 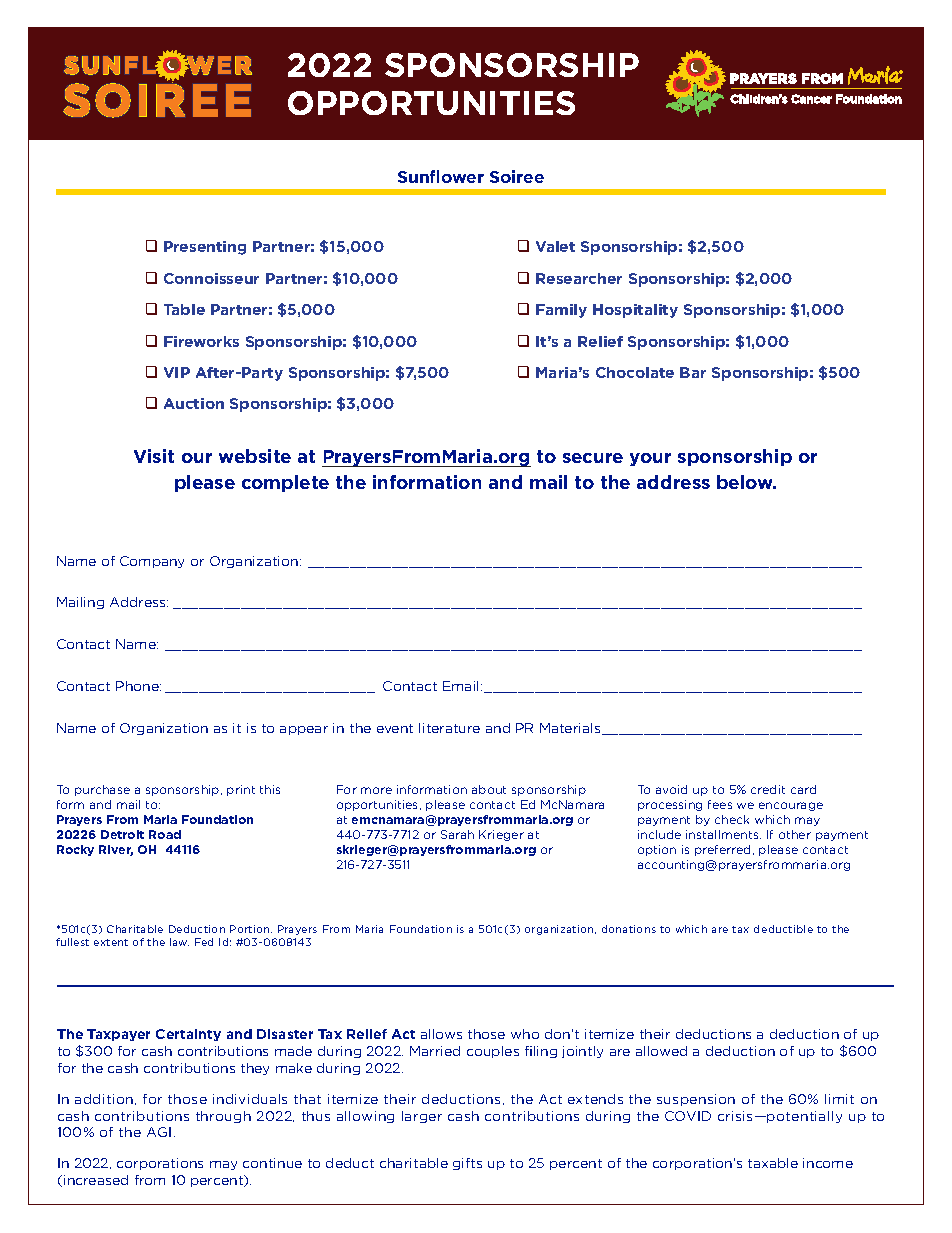 What do you see at coordinates (205, 248) in the document?
I see `Presenting` at bounding box center [205, 248].
